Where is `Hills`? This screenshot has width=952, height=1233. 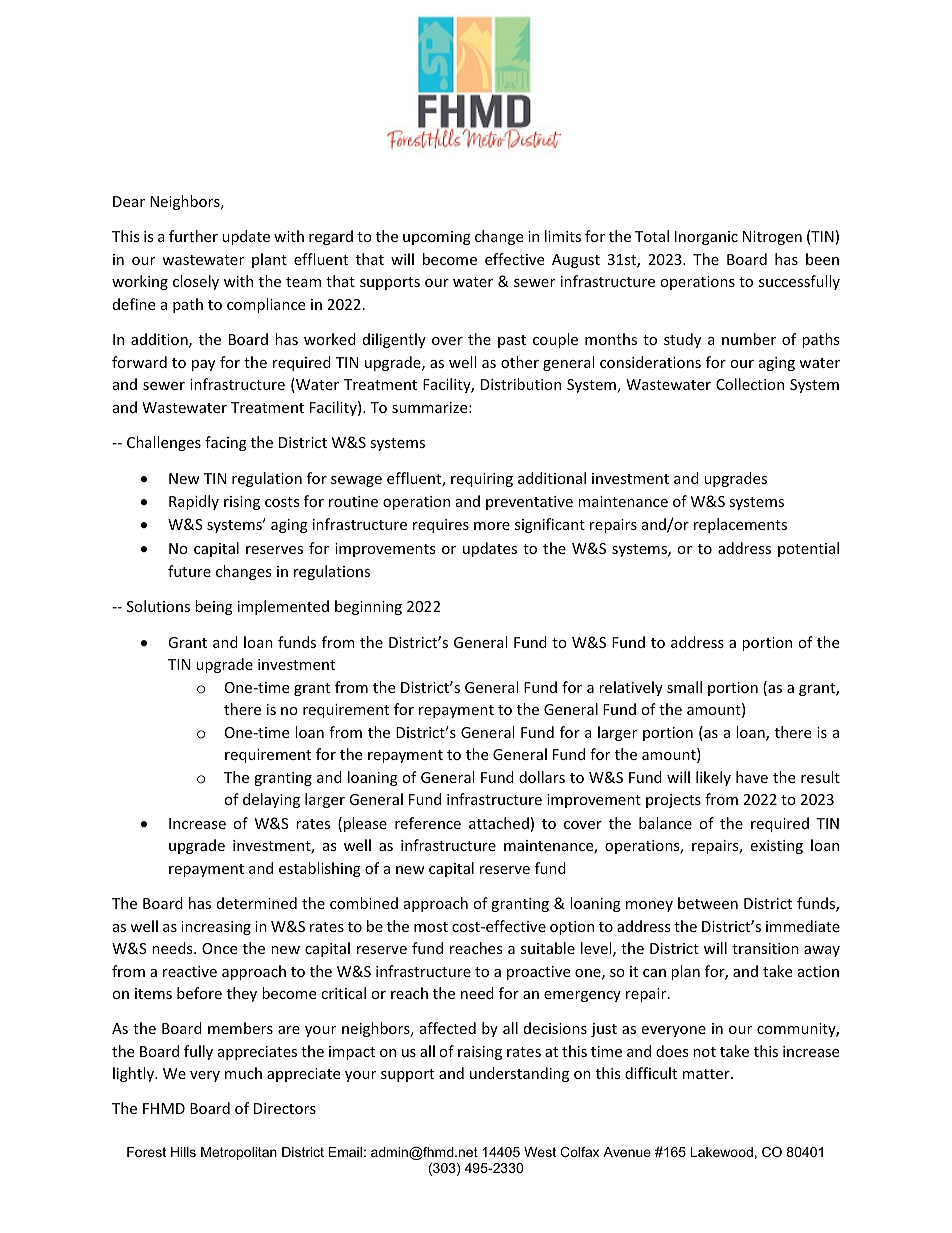
Hills is located at coordinates (183, 1152).
